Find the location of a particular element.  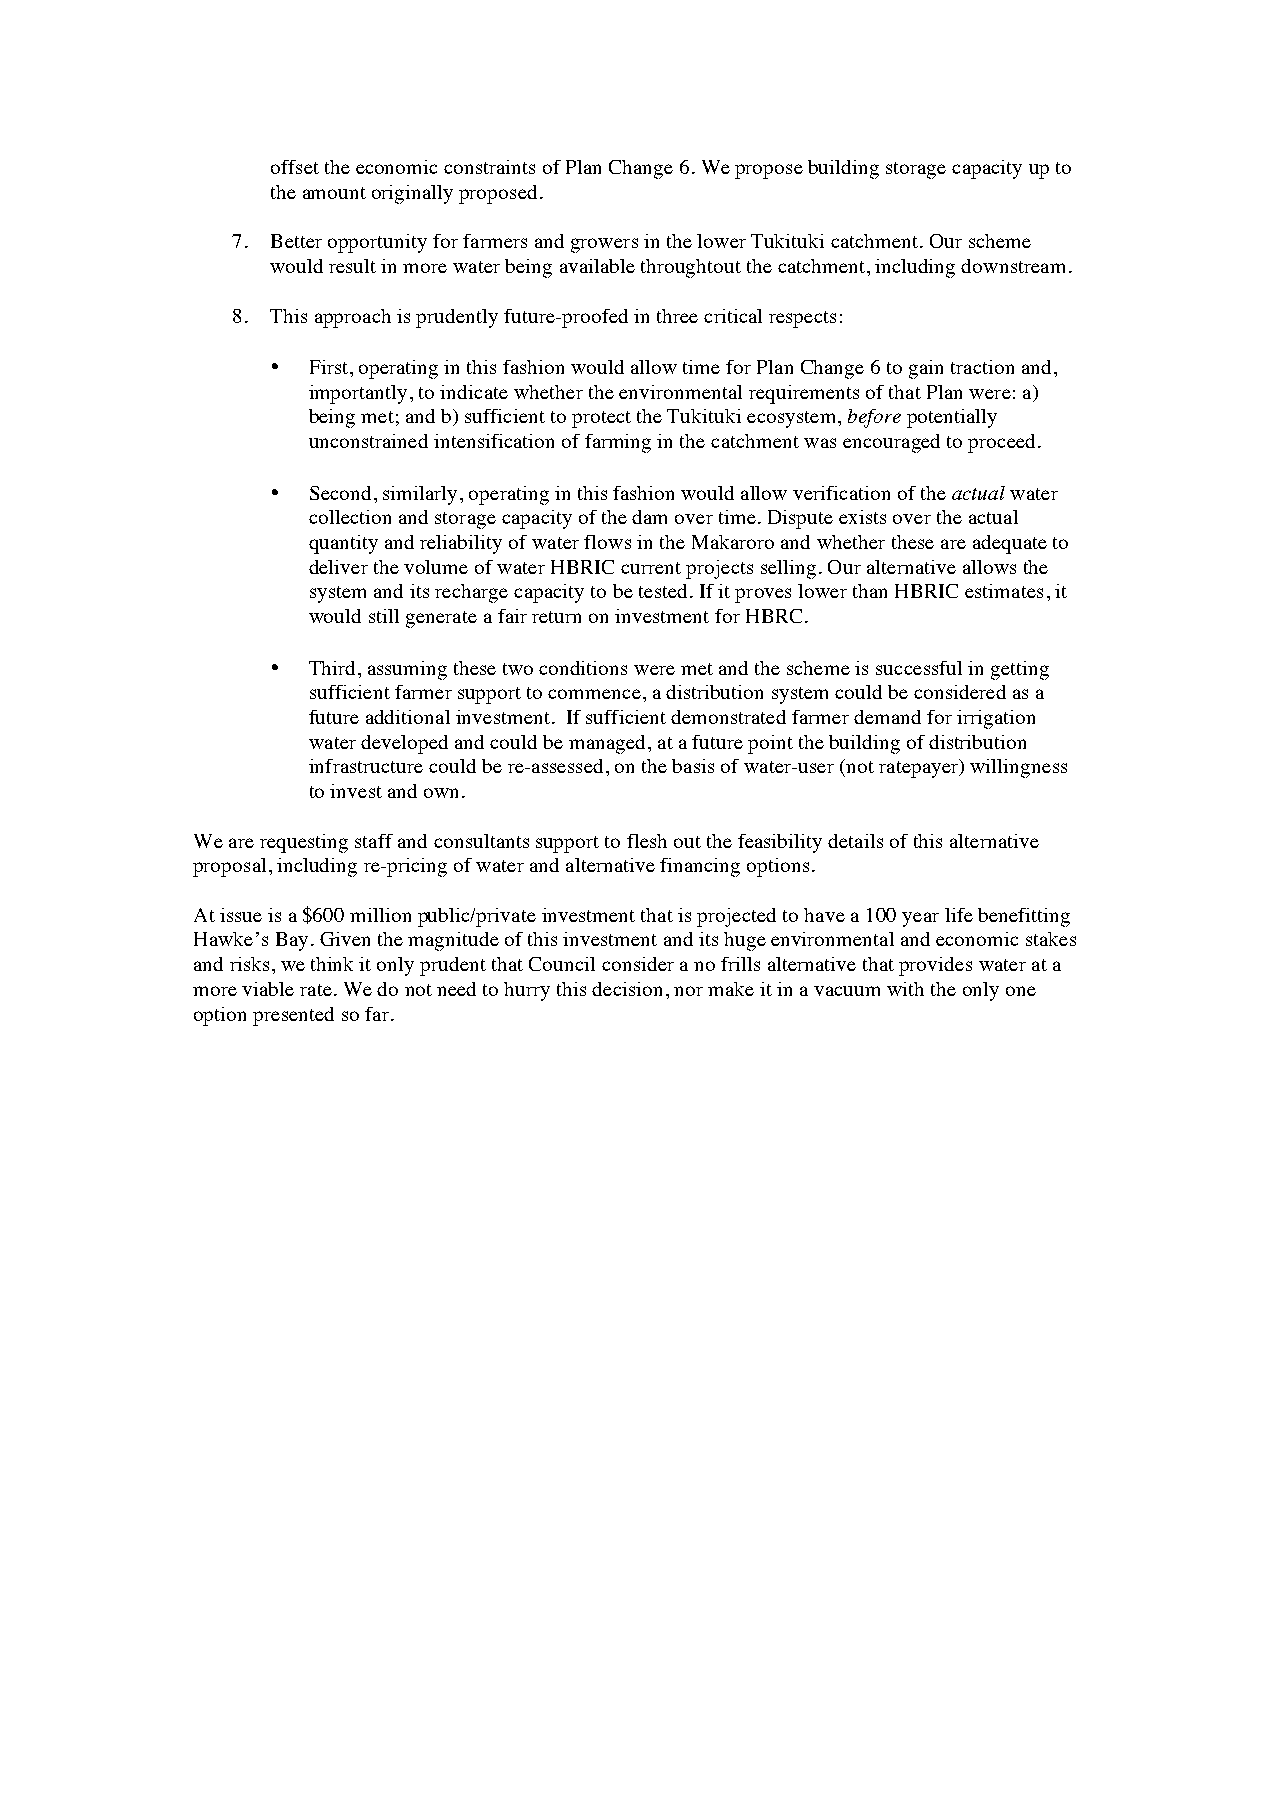

deliver is located at coordinates (338, 567).
